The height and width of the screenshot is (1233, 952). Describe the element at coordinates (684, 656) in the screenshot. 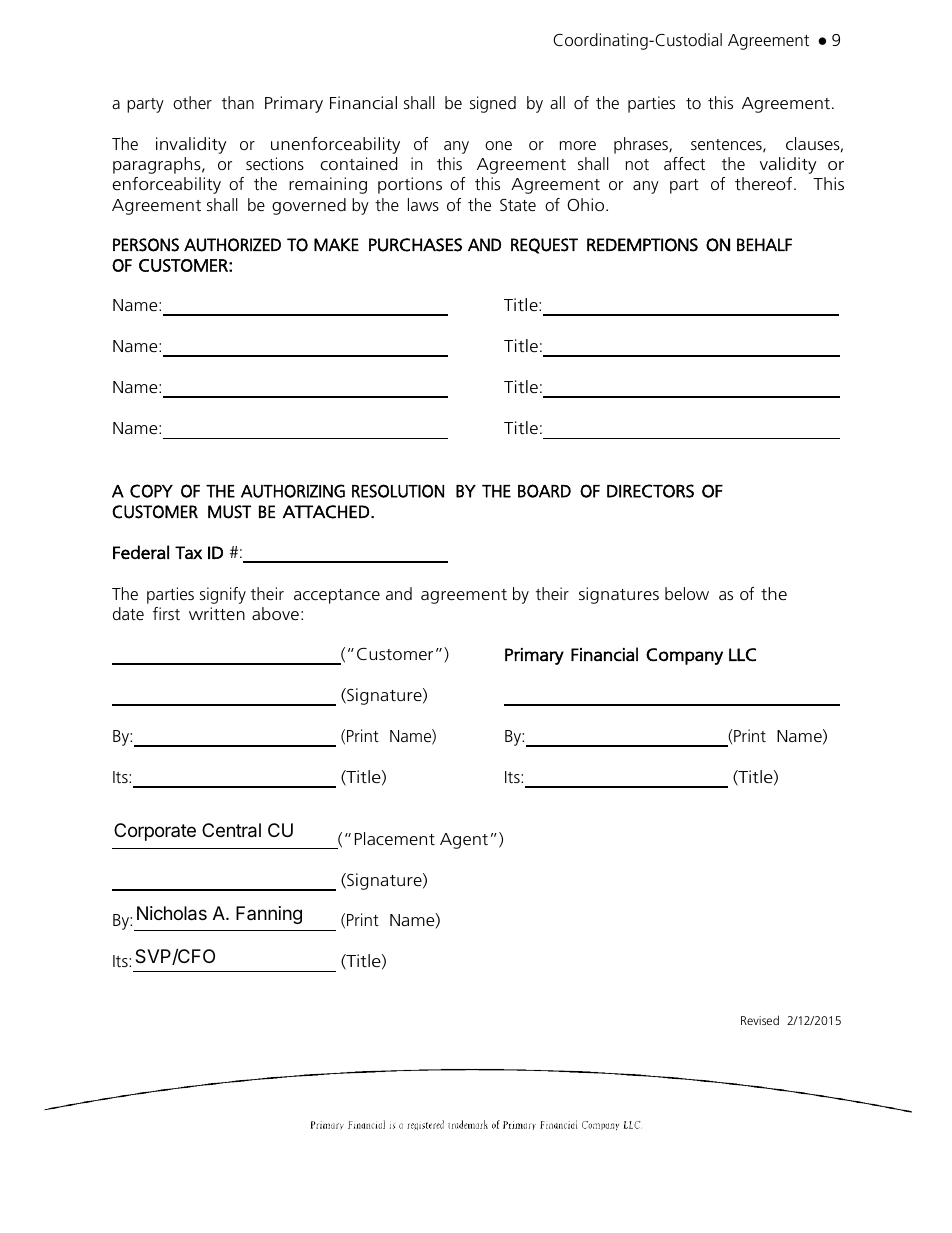

I see `Company` at that location.
